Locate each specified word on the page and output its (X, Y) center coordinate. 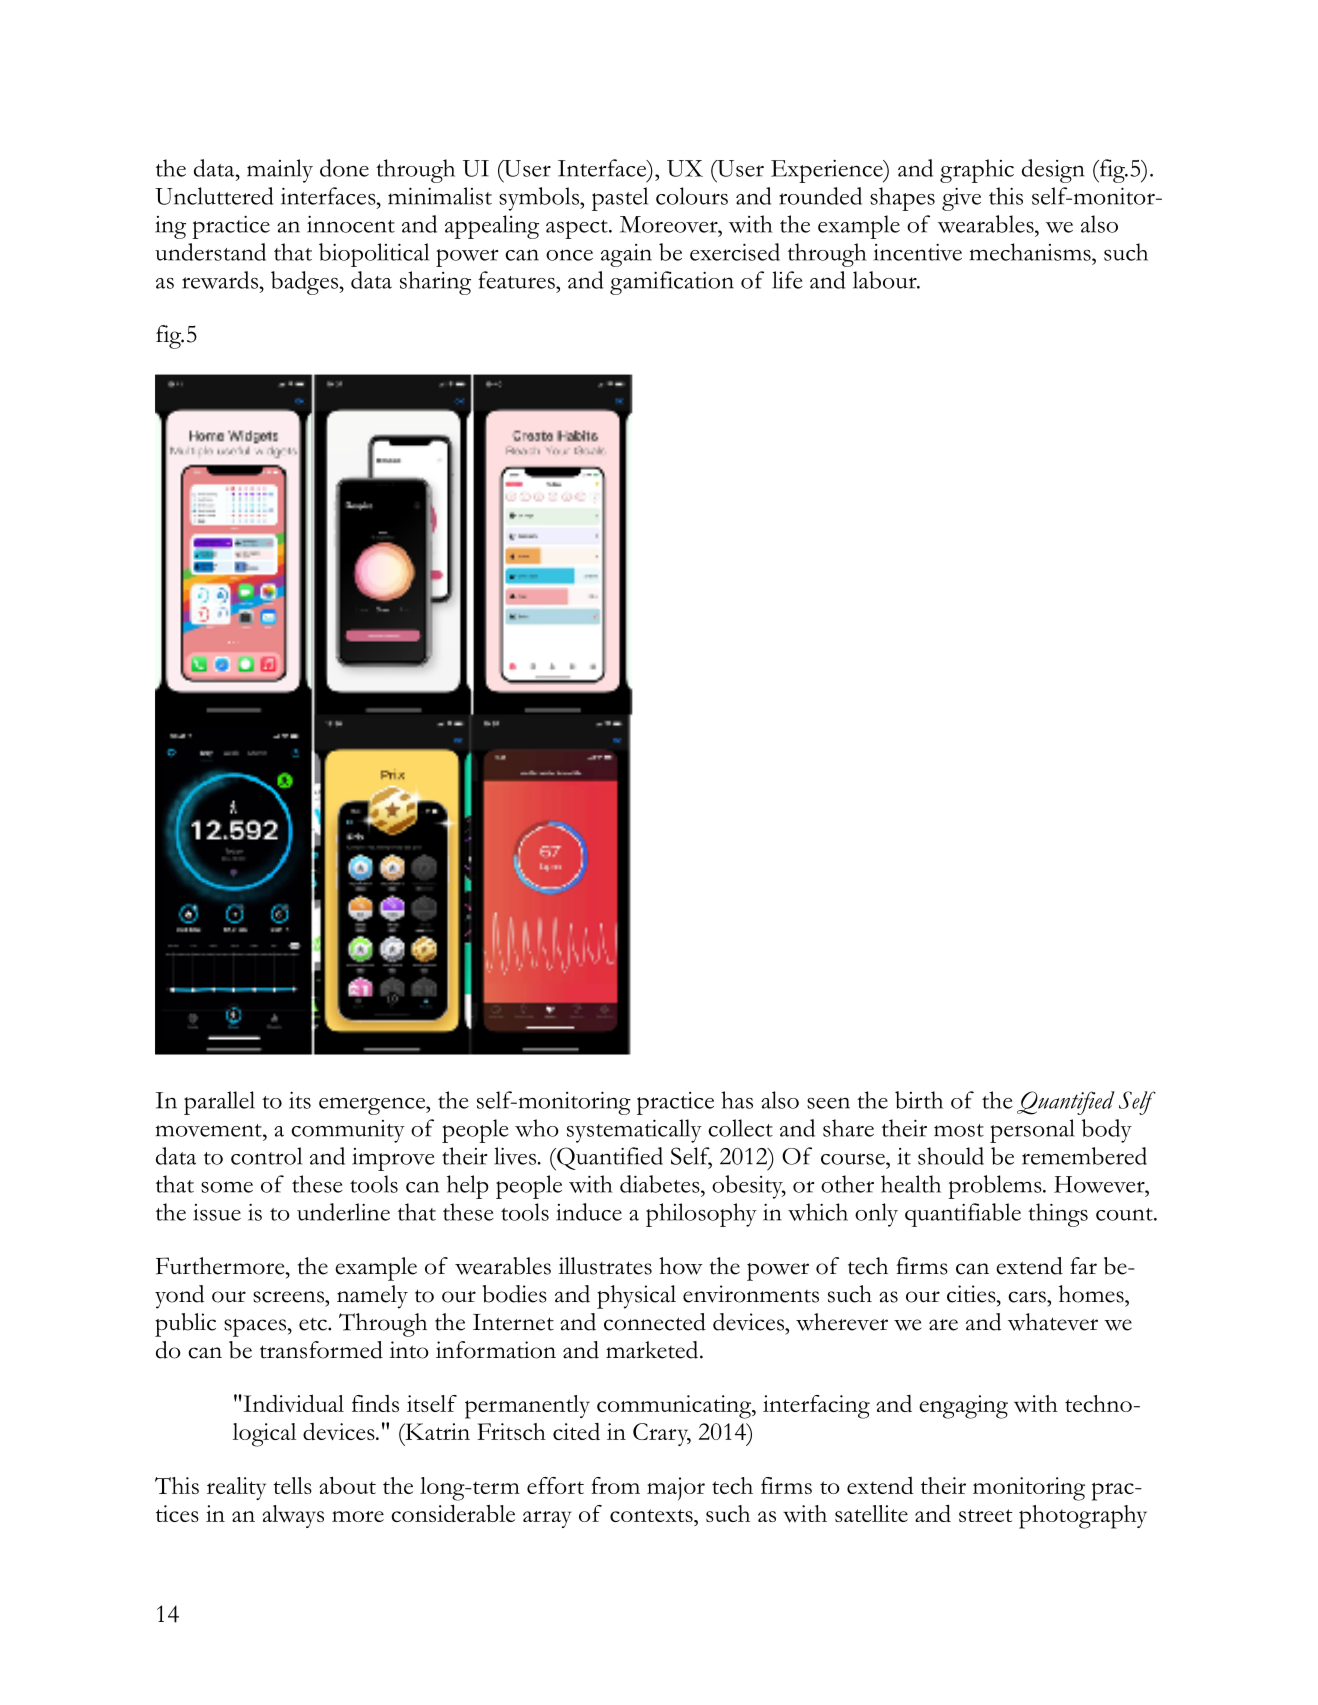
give (961, 199)
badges (306, 283)
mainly (280, 171)
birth (919, 1100)
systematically (634, 1131)
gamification (672, 283)
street (986, 1515)
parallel (219, 1103)
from (615, 1485)
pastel (620, 199)
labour (886, 280)
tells (292, 1485)
